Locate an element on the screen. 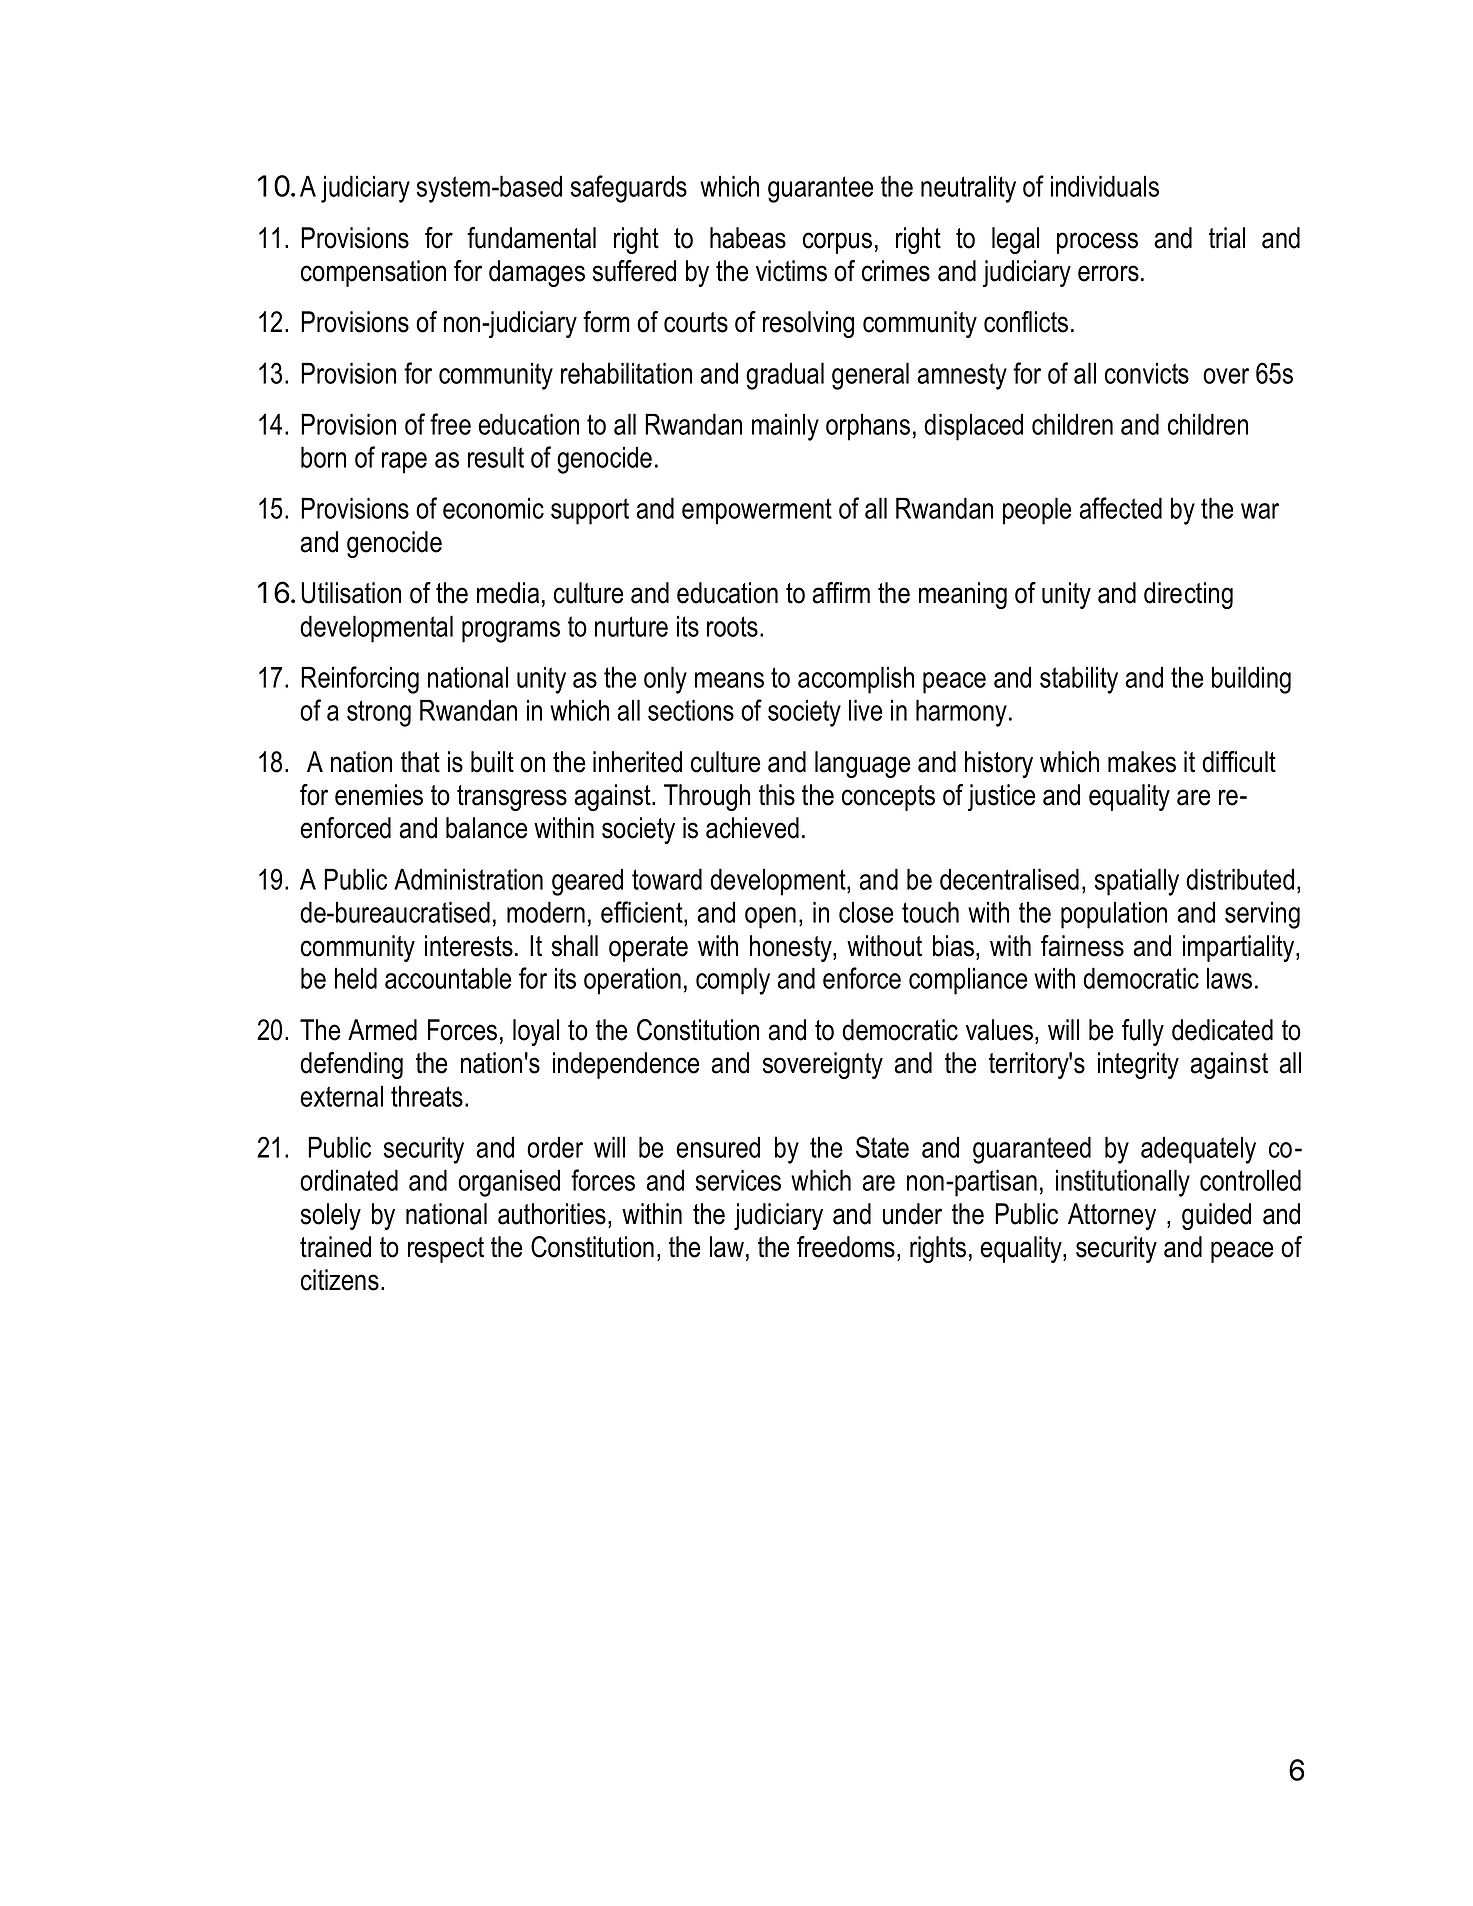 This screenshot has width=1473, height=1906. habeas is located at coordinates (748, 238).
